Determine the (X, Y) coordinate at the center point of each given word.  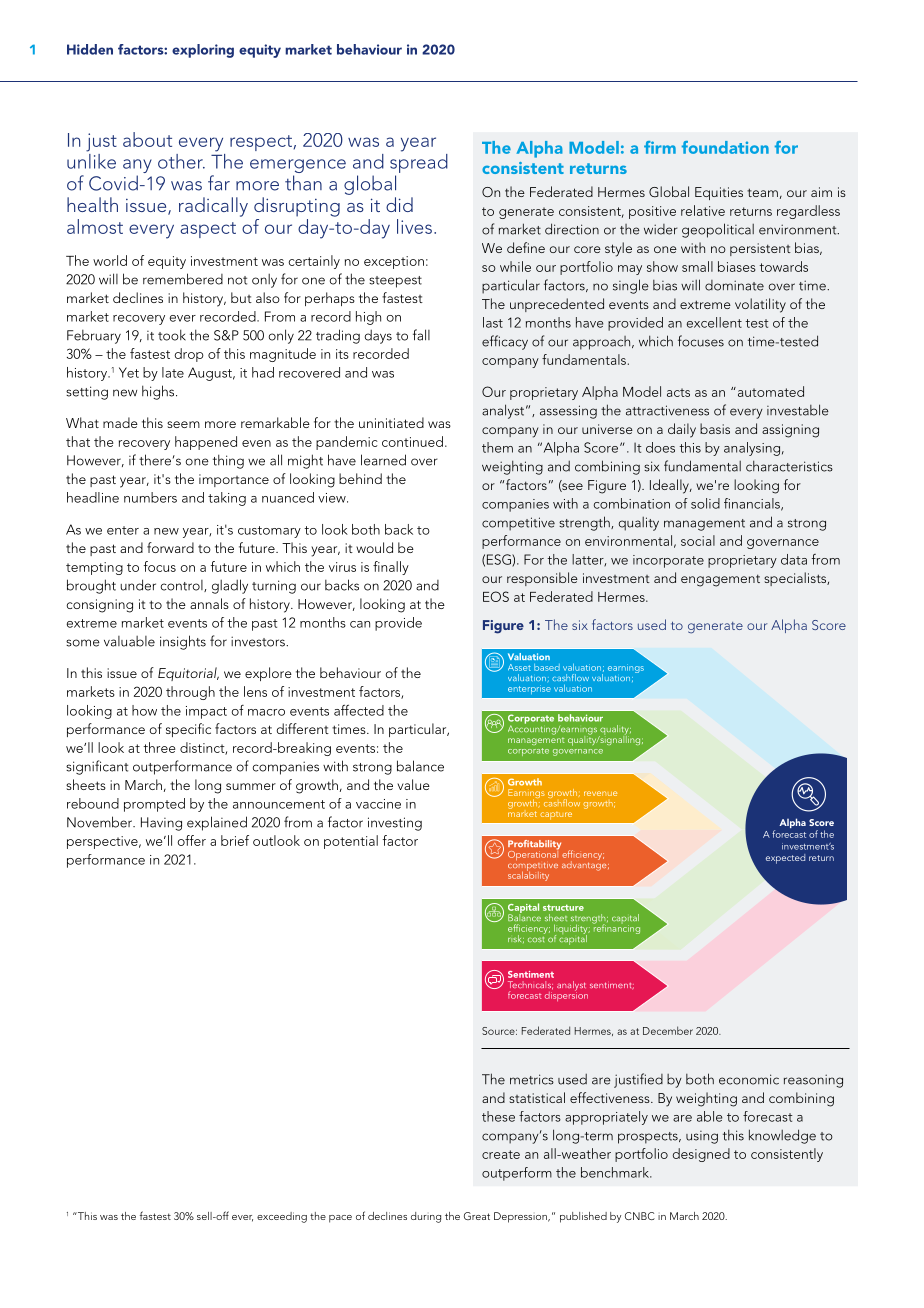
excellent (714, 322)
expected (785, 859)
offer (191, 840)
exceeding (282, 1217)
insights (183, 642)
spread (419, 162)
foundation (725, 147)
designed (701, 1155)
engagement (720, 580)
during (426, 1217)
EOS (496, 596)
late (173, 372)
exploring (203, 51)
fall (421, 335)
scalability (528, 875)
